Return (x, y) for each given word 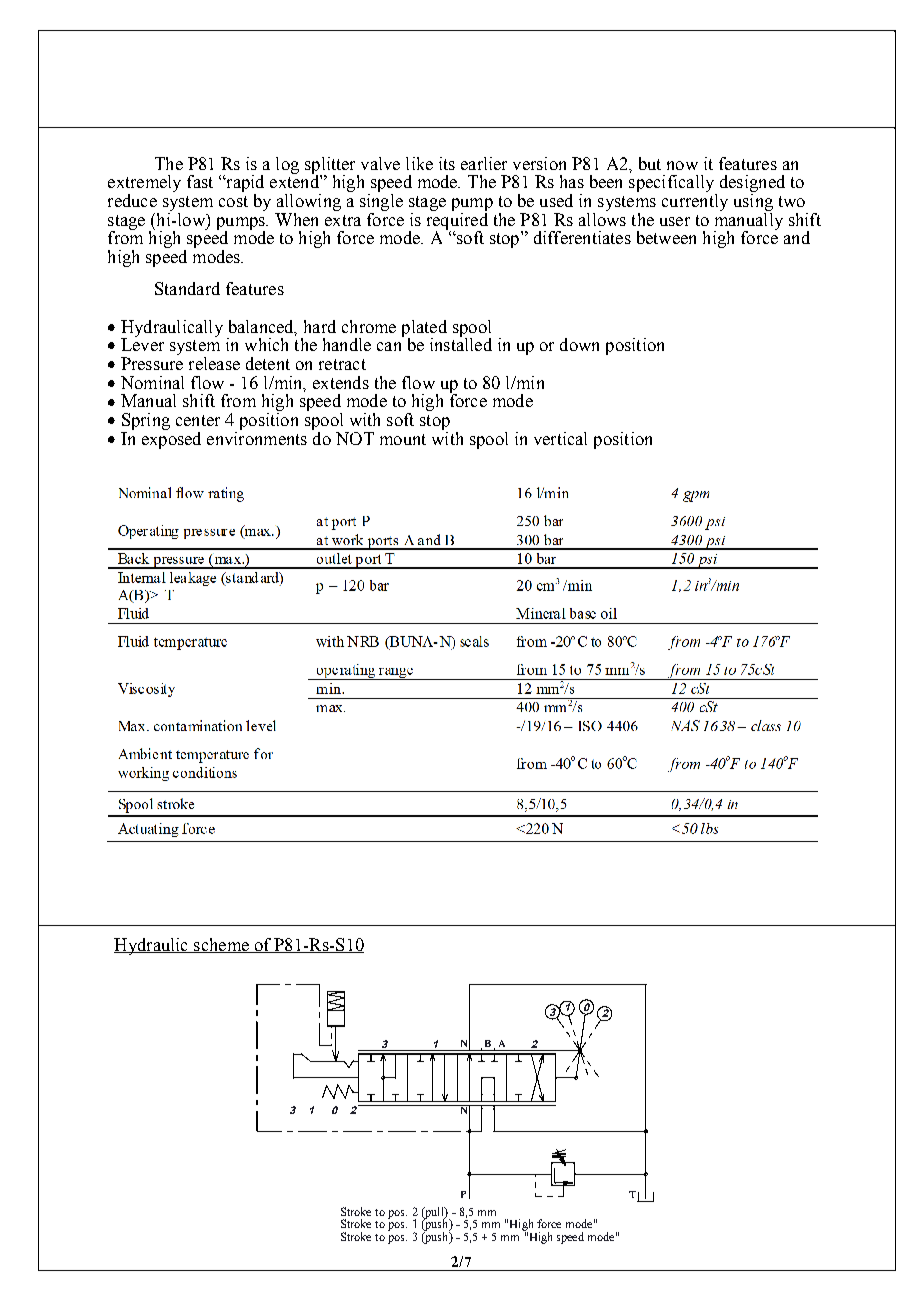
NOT (355, 438)
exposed (171, 439)
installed (461, 343)
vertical (560, 438)
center (198, 420)
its (447, 163)
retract (342, 364)
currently (695, 201)
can (389, 346)
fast (200, 181)
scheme (221, 945)
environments (257, 437)
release (214, 363)
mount (403, 439)
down (579, 344)
